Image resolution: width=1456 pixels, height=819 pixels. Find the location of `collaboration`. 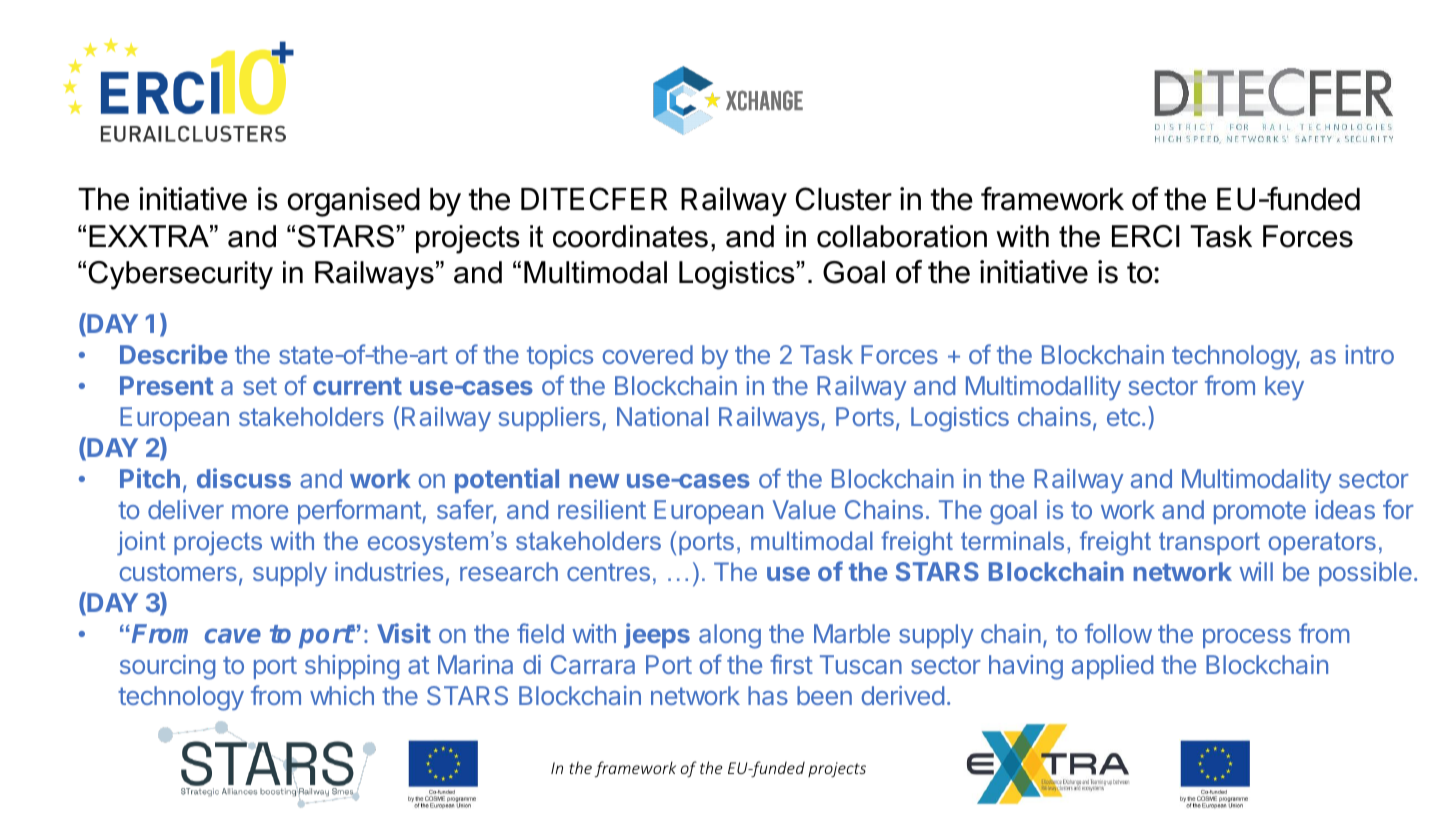

collaboration is located at coordinates (902, 236).
